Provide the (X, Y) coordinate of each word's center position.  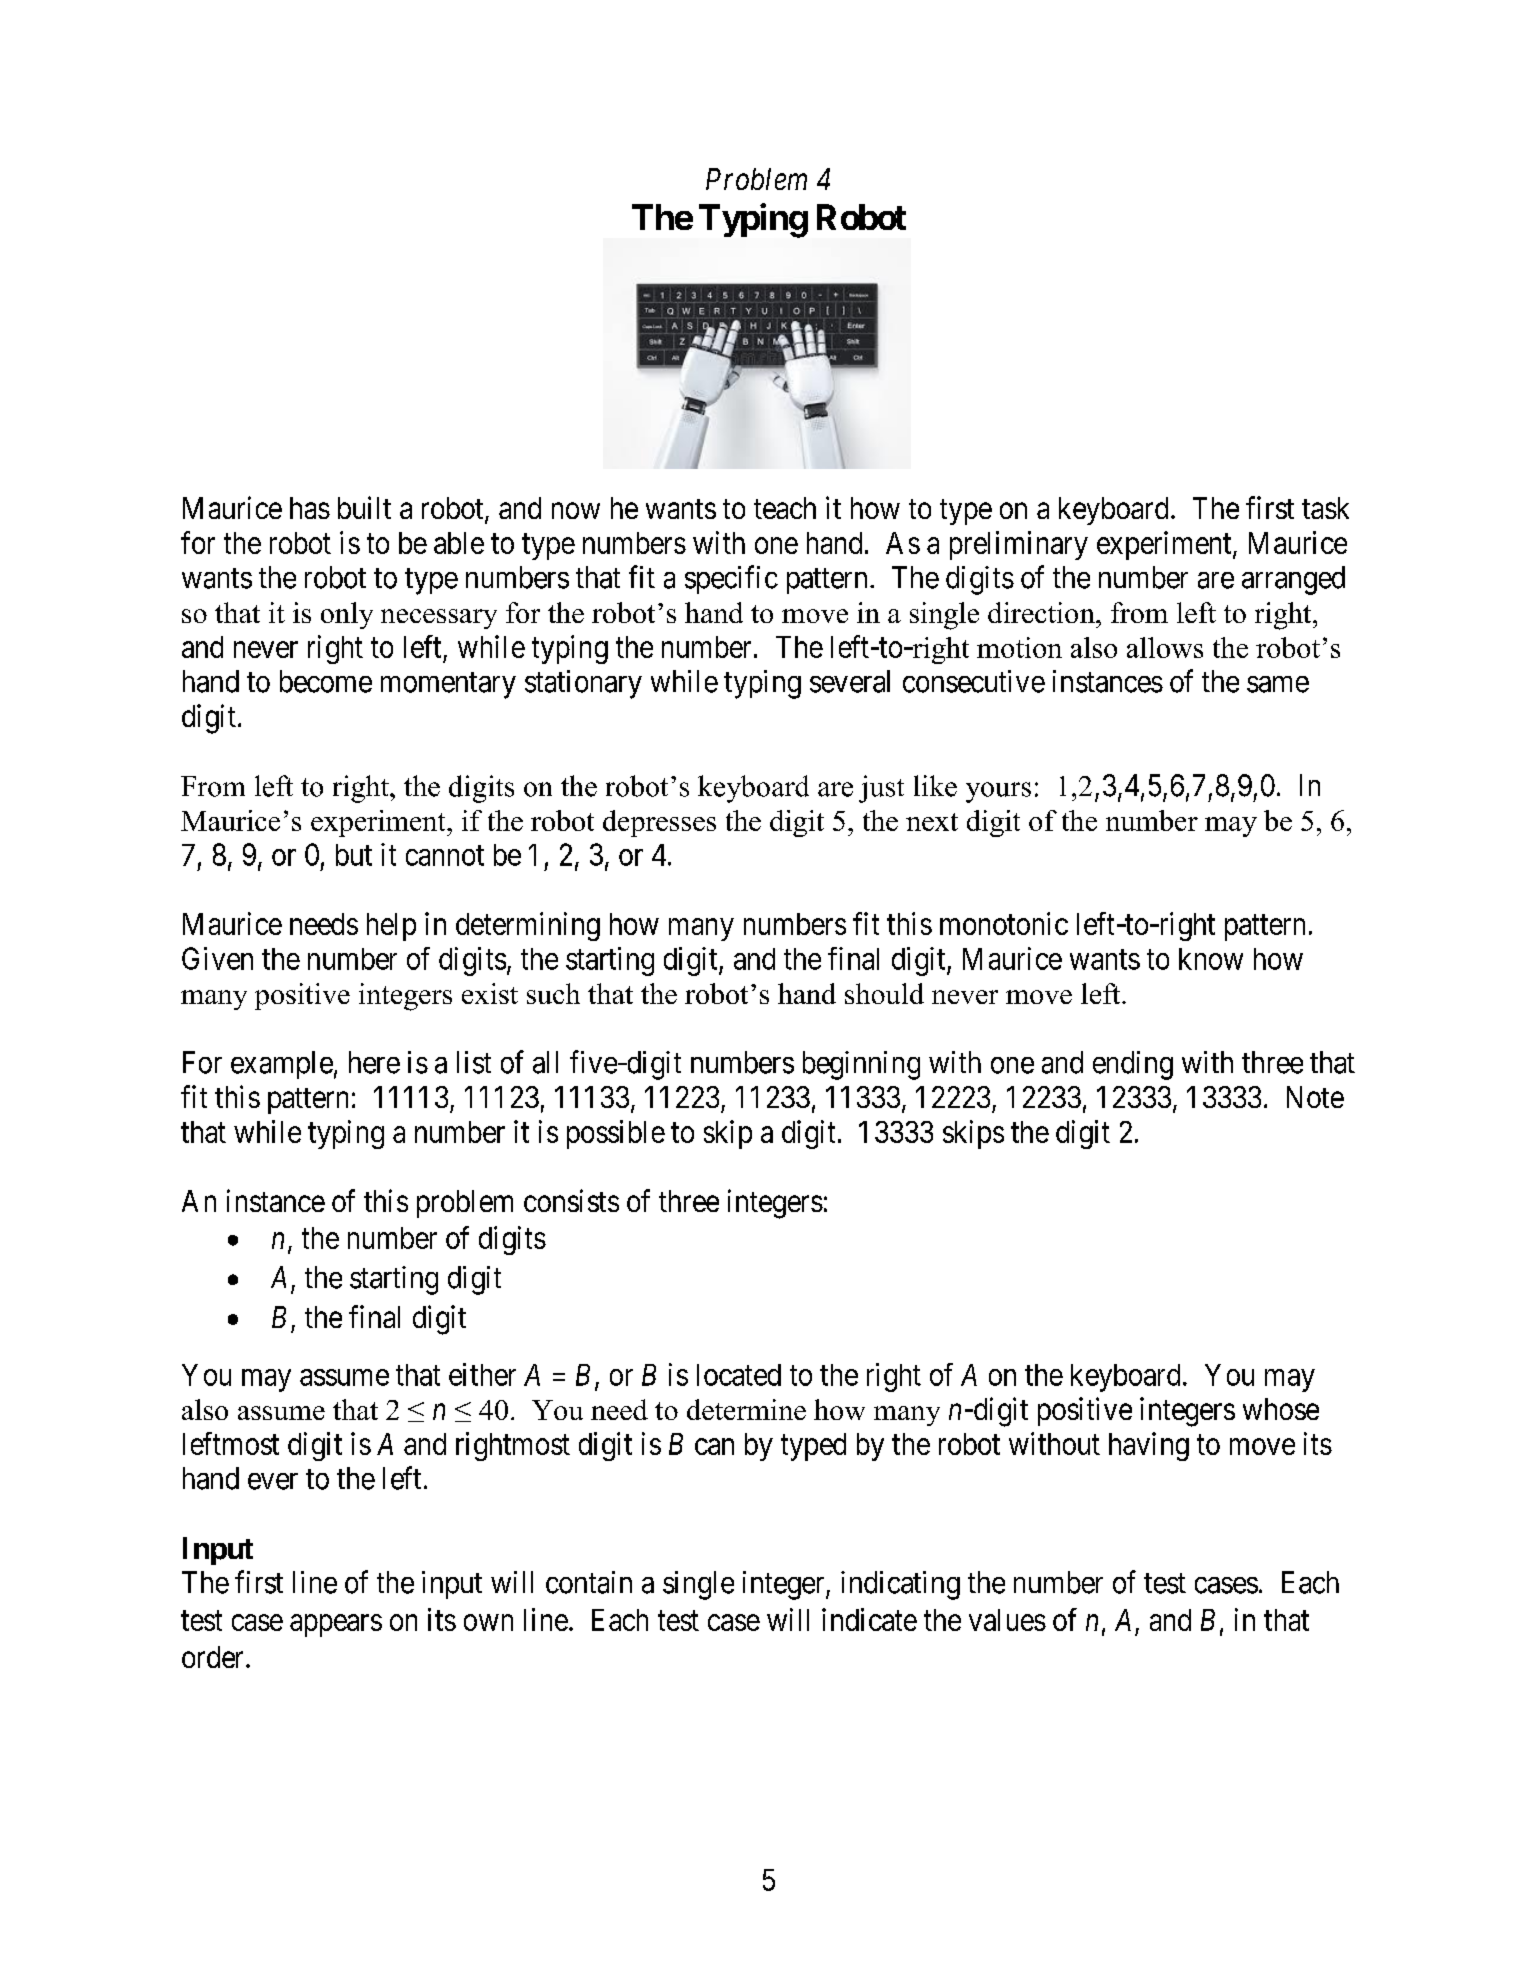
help (391, 927)
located (739, 1375)
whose (1281, 1409)
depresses (659, 823)
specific (731, 579)
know (1211, 959)
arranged (1293, 580)
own (488, 1622)
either (482, 1374)
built (364, 507)
